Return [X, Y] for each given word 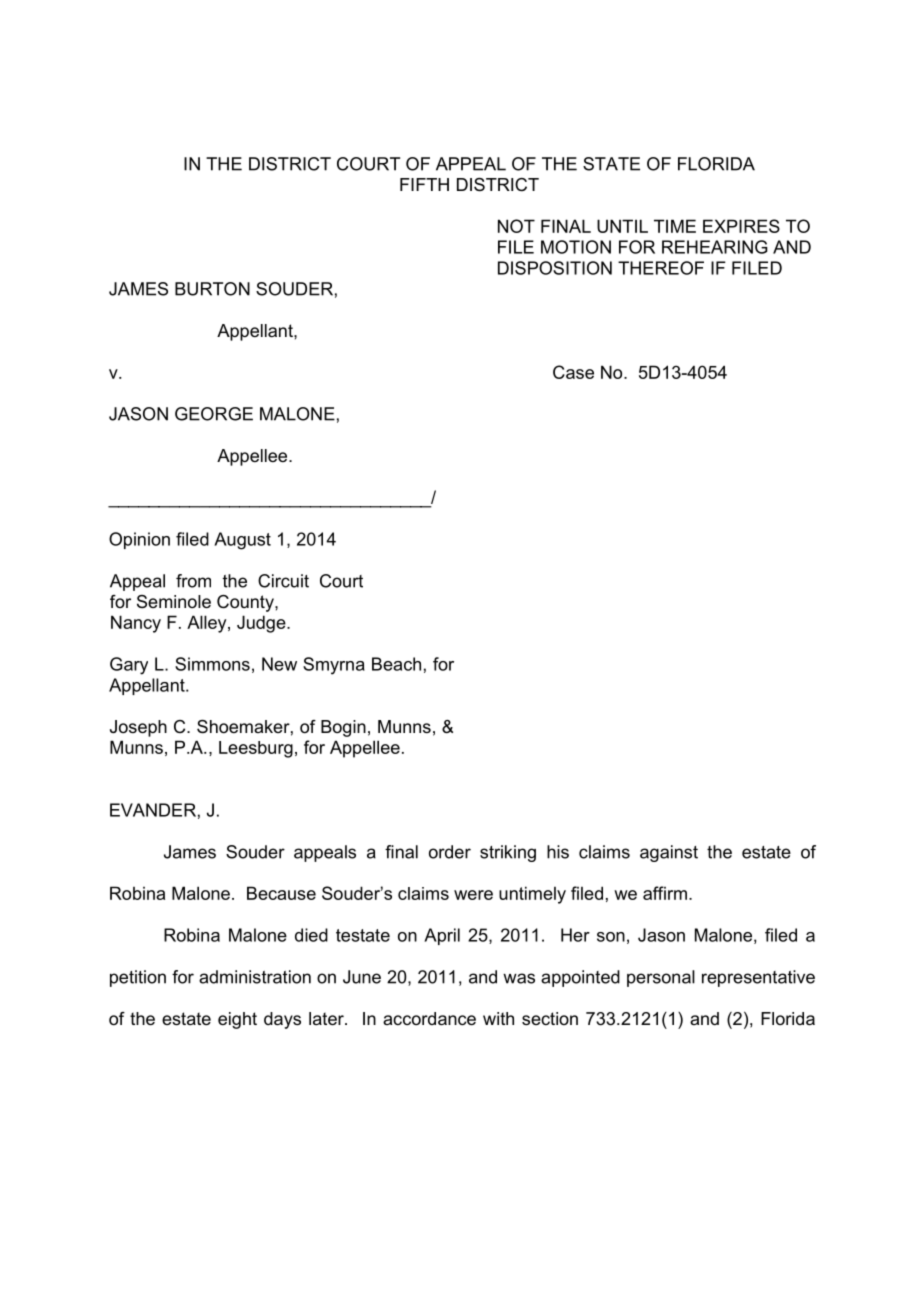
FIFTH [424, 184]
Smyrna [334, 666]
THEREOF [661, 268]
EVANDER [153, 810]
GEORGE [214, 414]
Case [573, 372]
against [669, 853]
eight [237, 1020]
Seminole [174, 602]
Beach [396, 664]
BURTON [212, 289]
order [450, 852]
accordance [429, 1019]
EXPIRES [741, 226]
